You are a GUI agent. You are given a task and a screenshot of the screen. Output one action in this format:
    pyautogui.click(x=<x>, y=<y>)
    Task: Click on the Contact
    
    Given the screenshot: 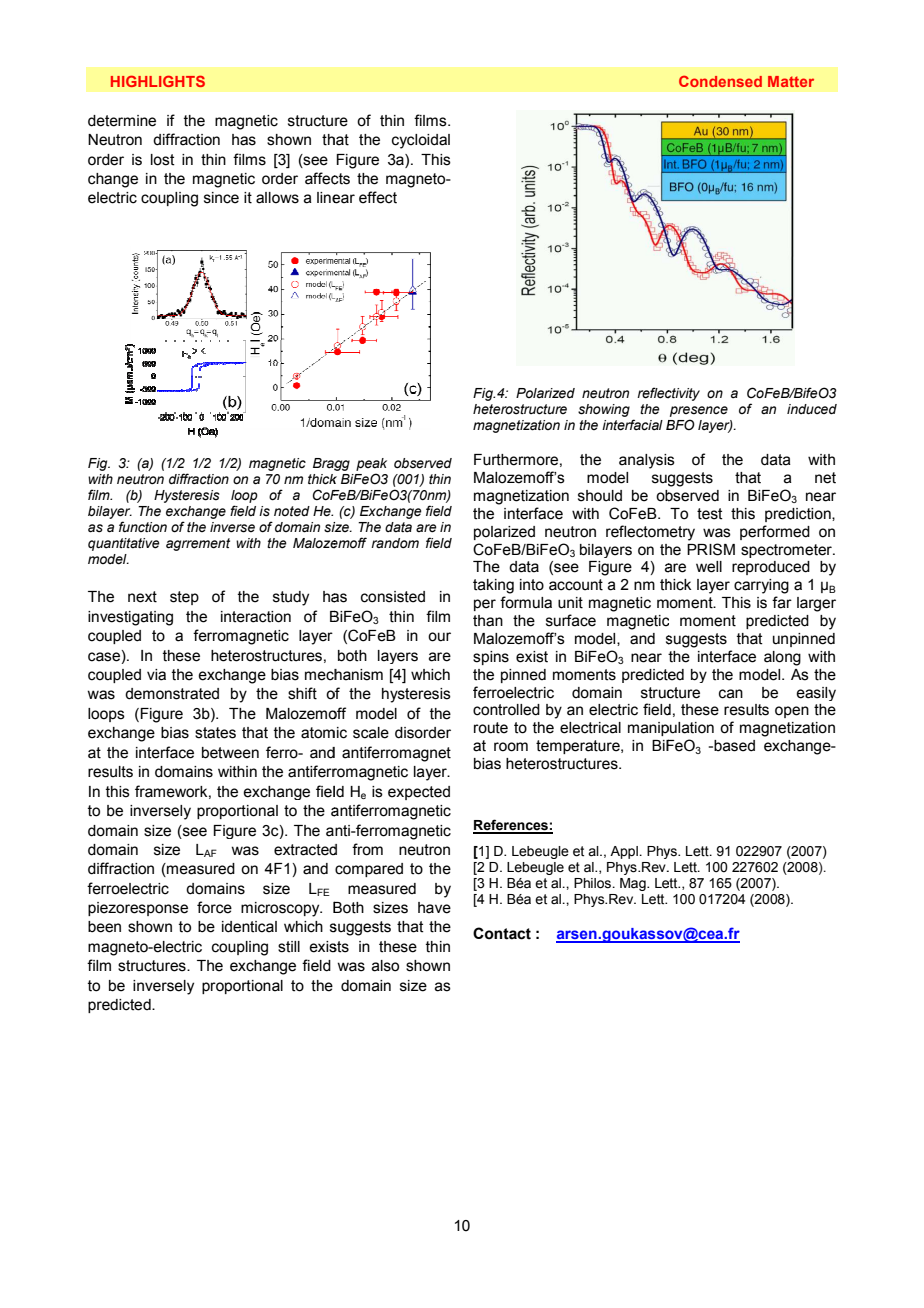 What is the action you would take?
    pyautogui.click(x=502, y=933)
